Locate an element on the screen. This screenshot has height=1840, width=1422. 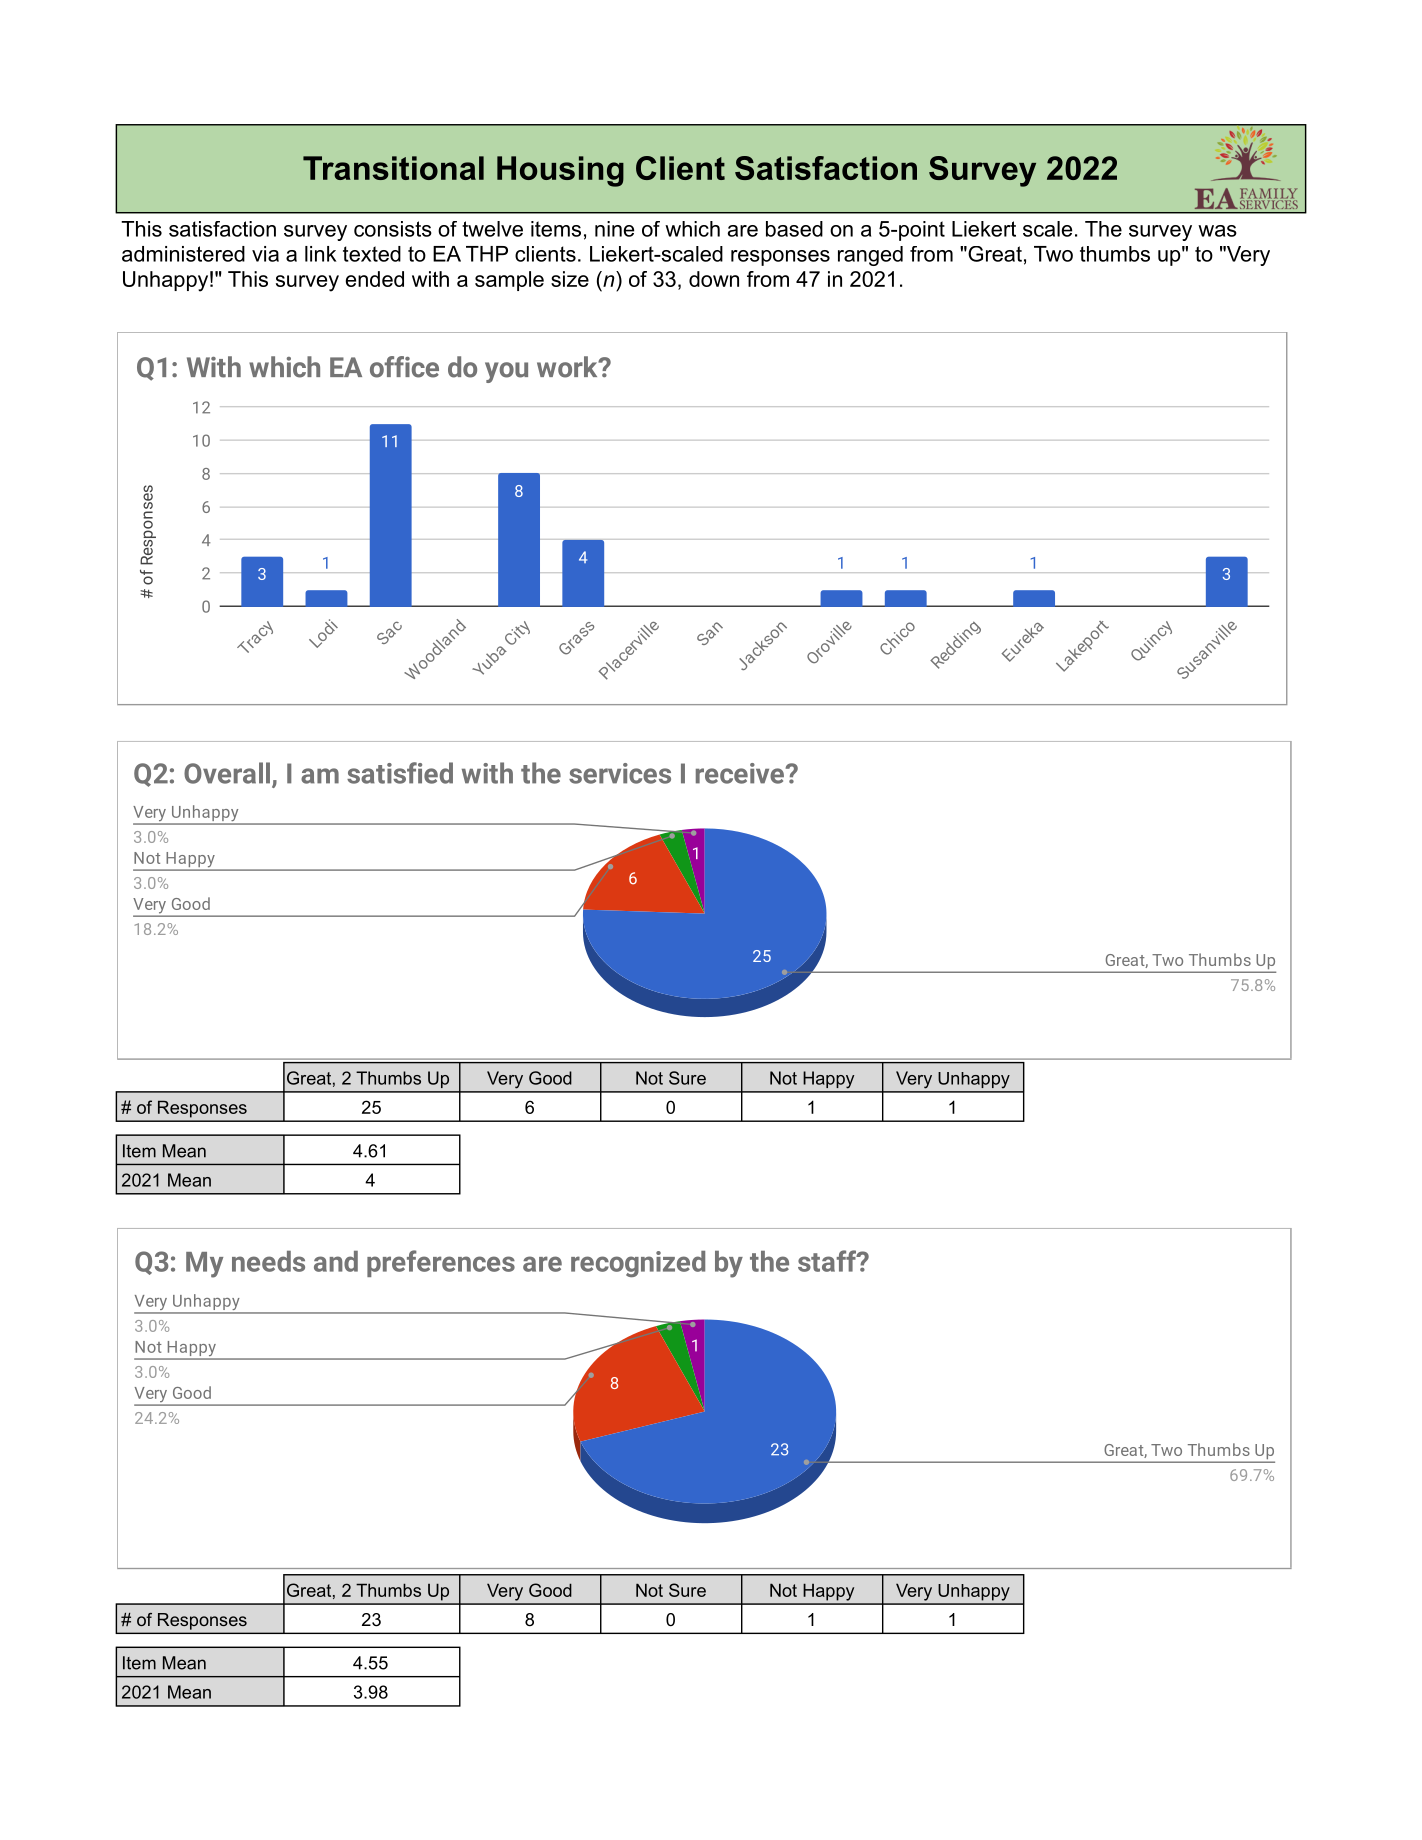
based is located at coordinates (794, 229).
